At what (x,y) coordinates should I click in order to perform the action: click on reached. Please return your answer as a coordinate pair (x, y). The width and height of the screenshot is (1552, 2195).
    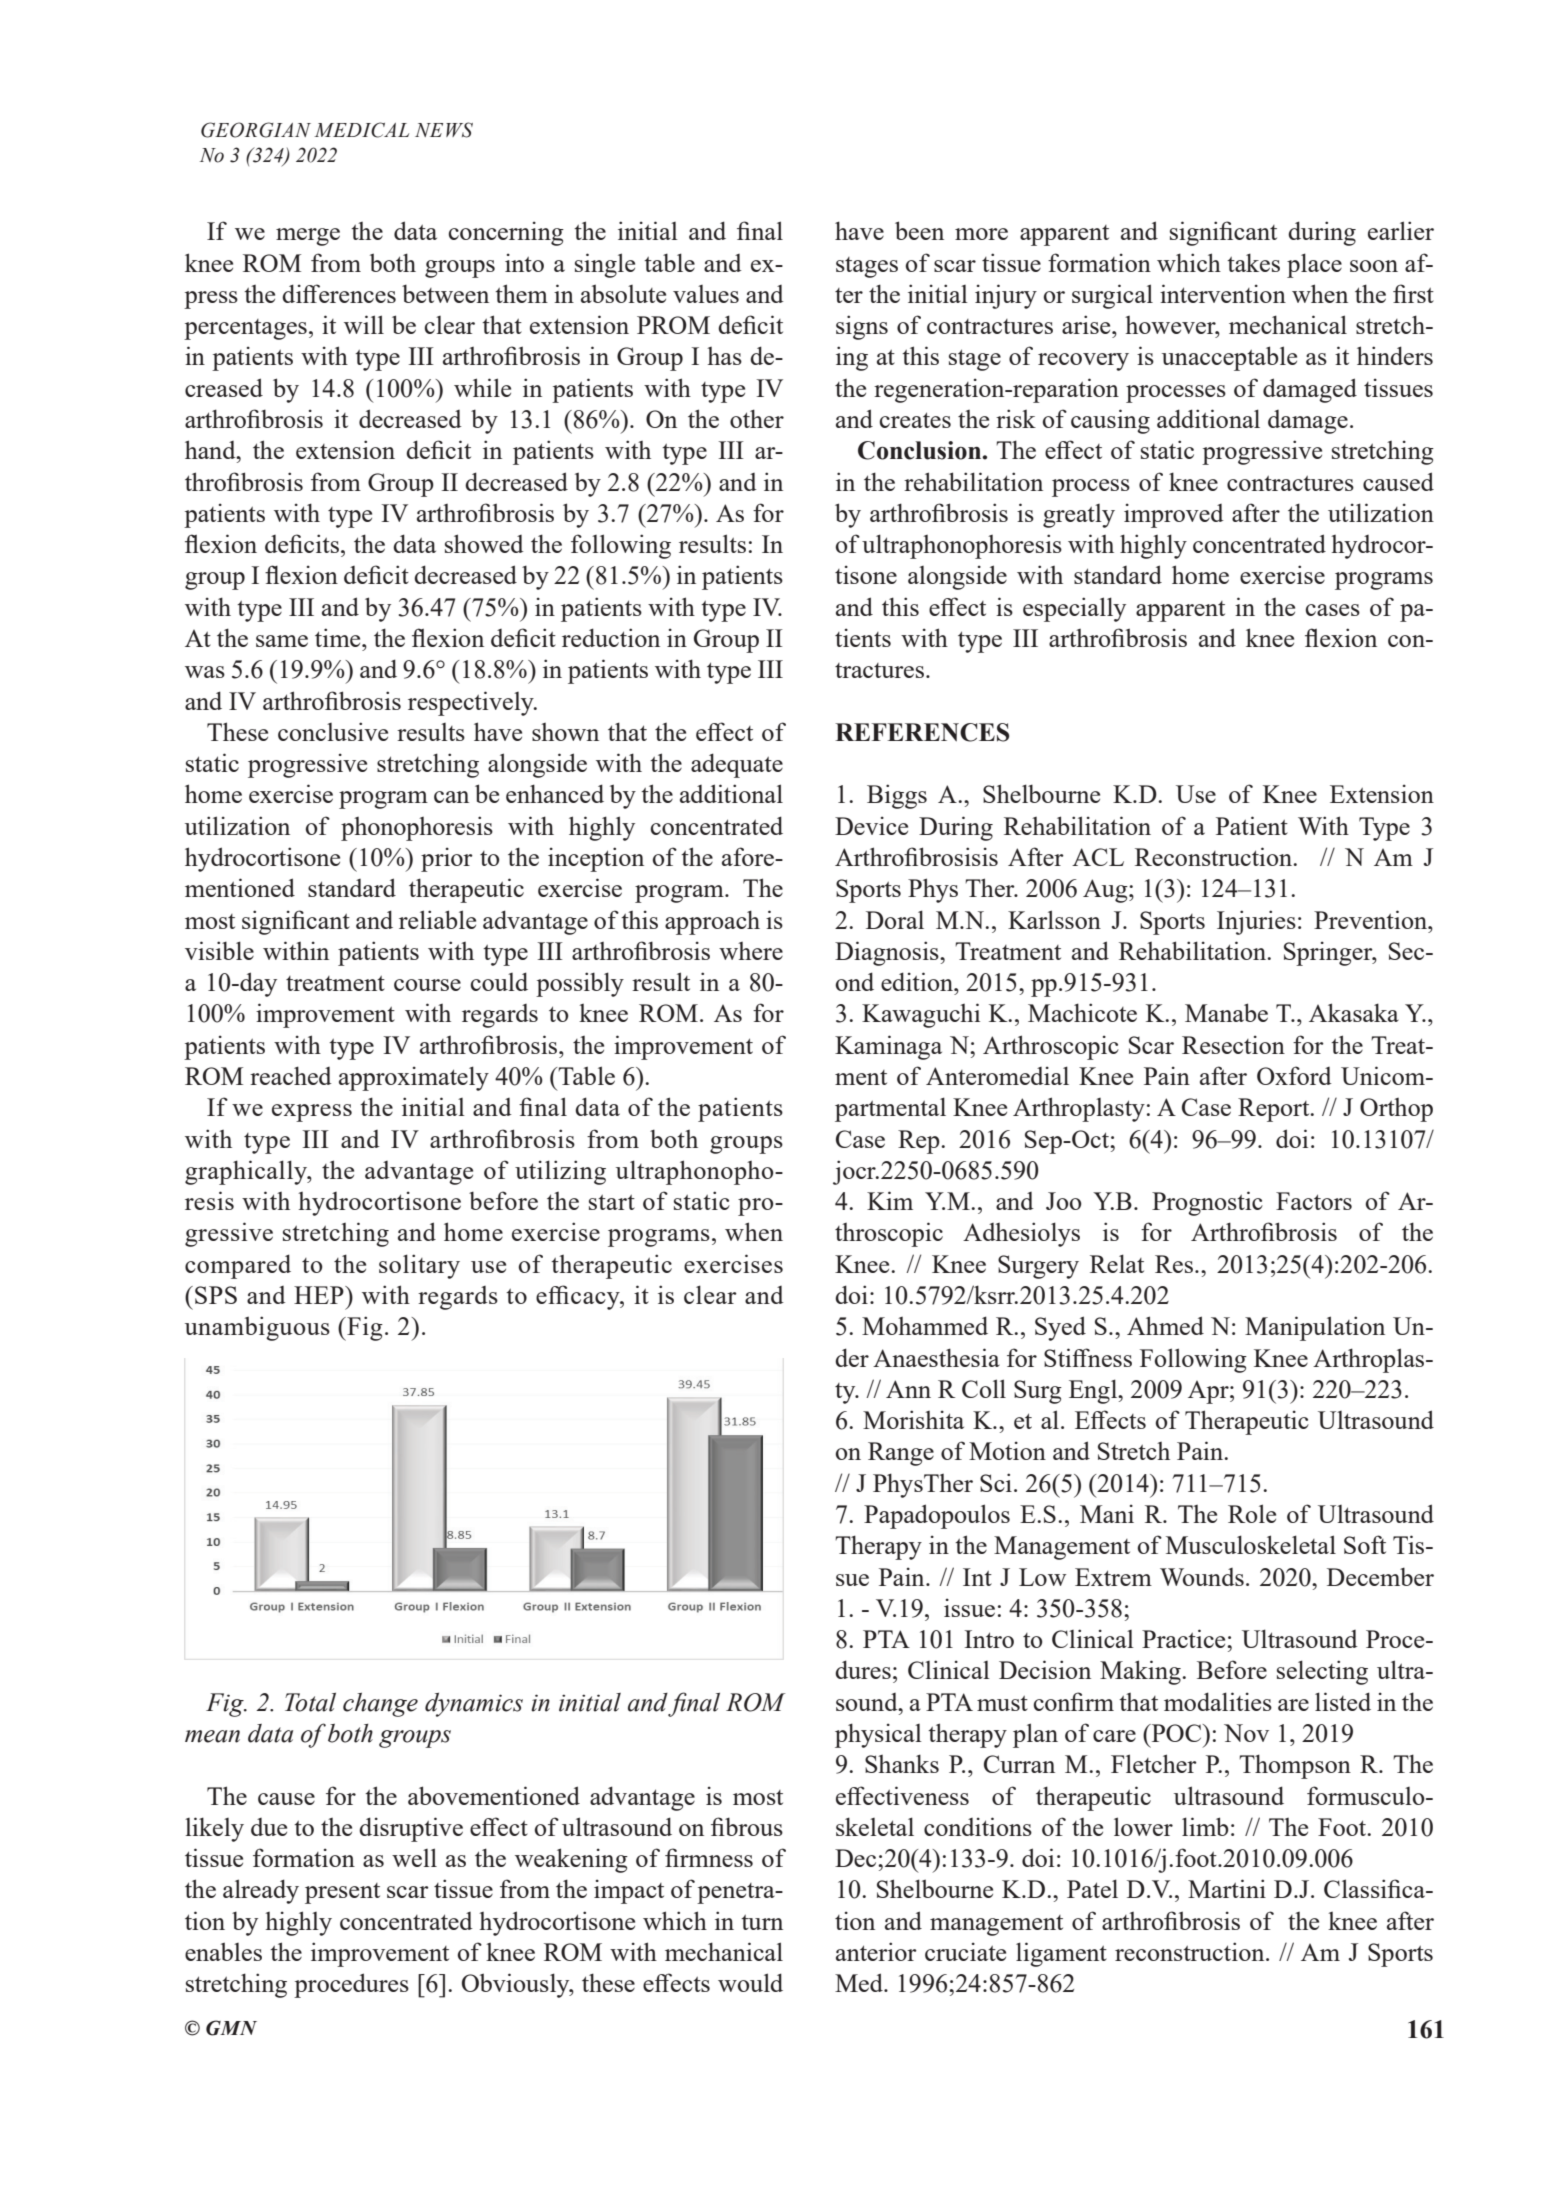
    Looking at the image, I should click on (291, 1075).
